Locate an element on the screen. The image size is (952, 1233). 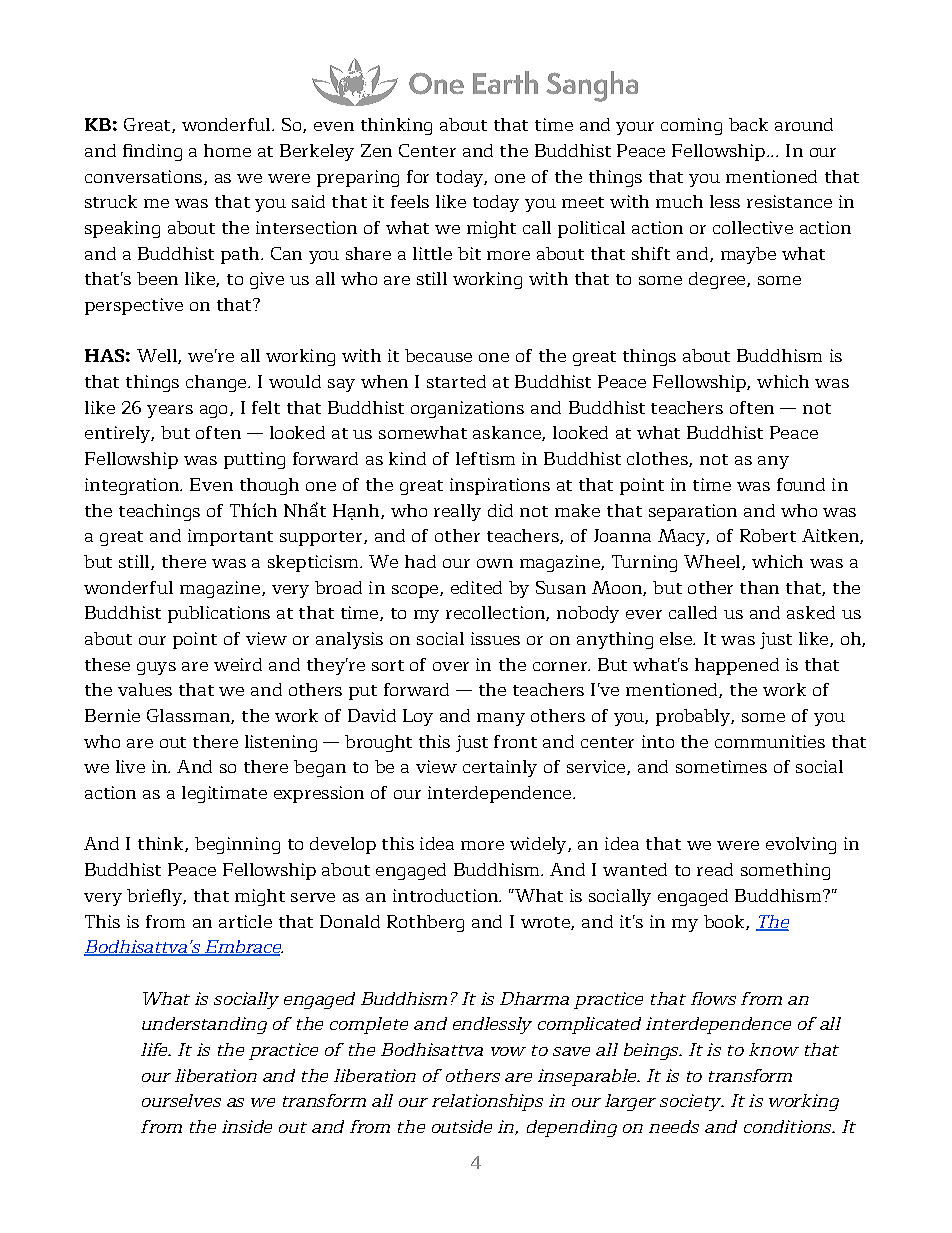
really is located at coordinates (457, 512).
